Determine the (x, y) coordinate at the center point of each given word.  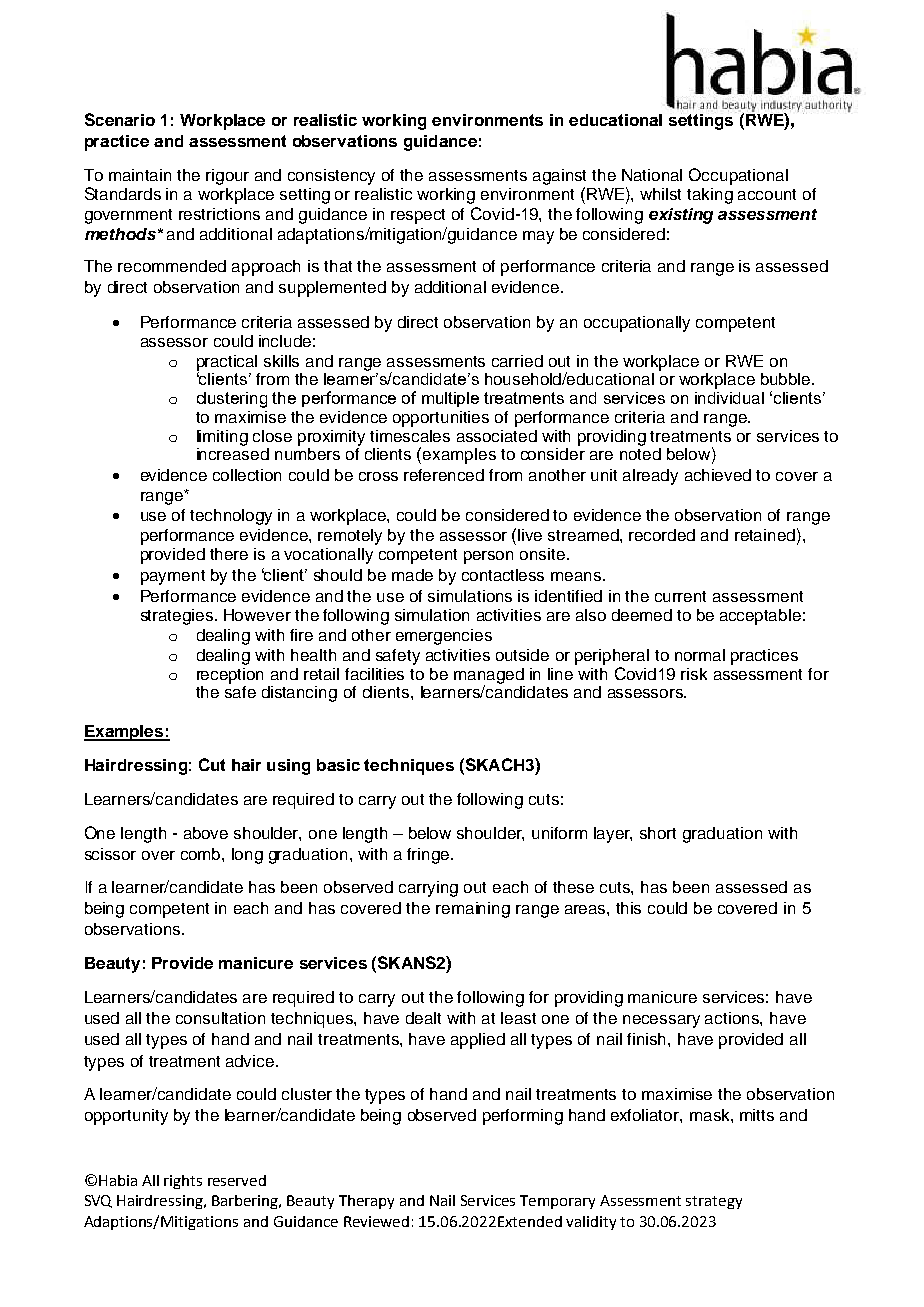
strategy (714, 1202)
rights (183, 1182)
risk (694, 674)
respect (418, 216)
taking (710, 196)
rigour (227, 177)
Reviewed (376, 1221)
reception (230, 676)
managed (489, 677)
